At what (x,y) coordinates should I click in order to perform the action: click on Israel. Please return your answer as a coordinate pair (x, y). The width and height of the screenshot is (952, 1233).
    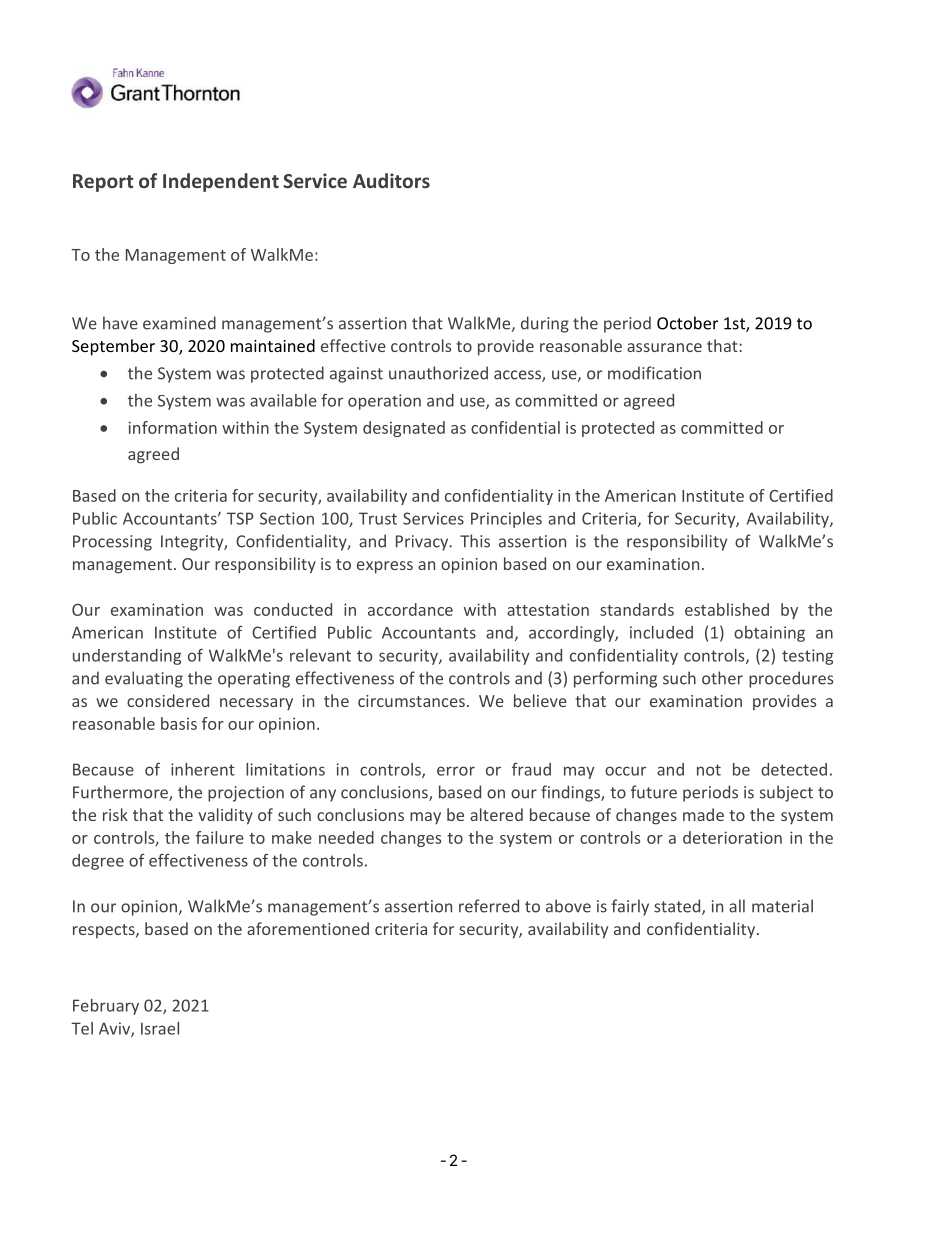
    Looking at the image, I should click on (160, 1028).
